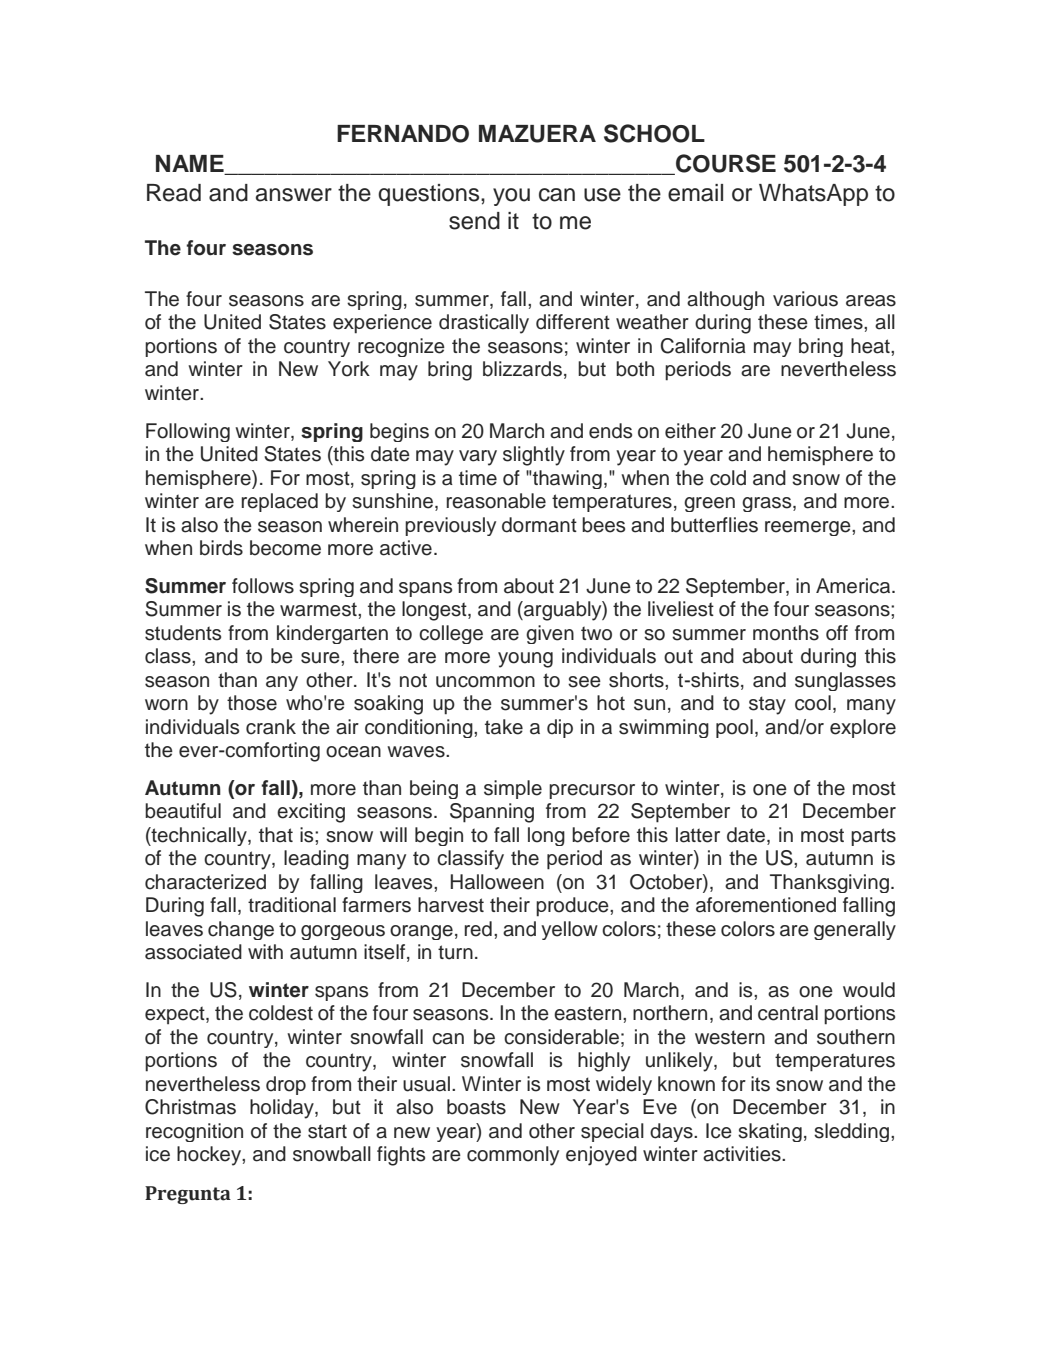  Describe the element at coordinates (513, 1156) in the screenshot. I see `commonly` at that location.
